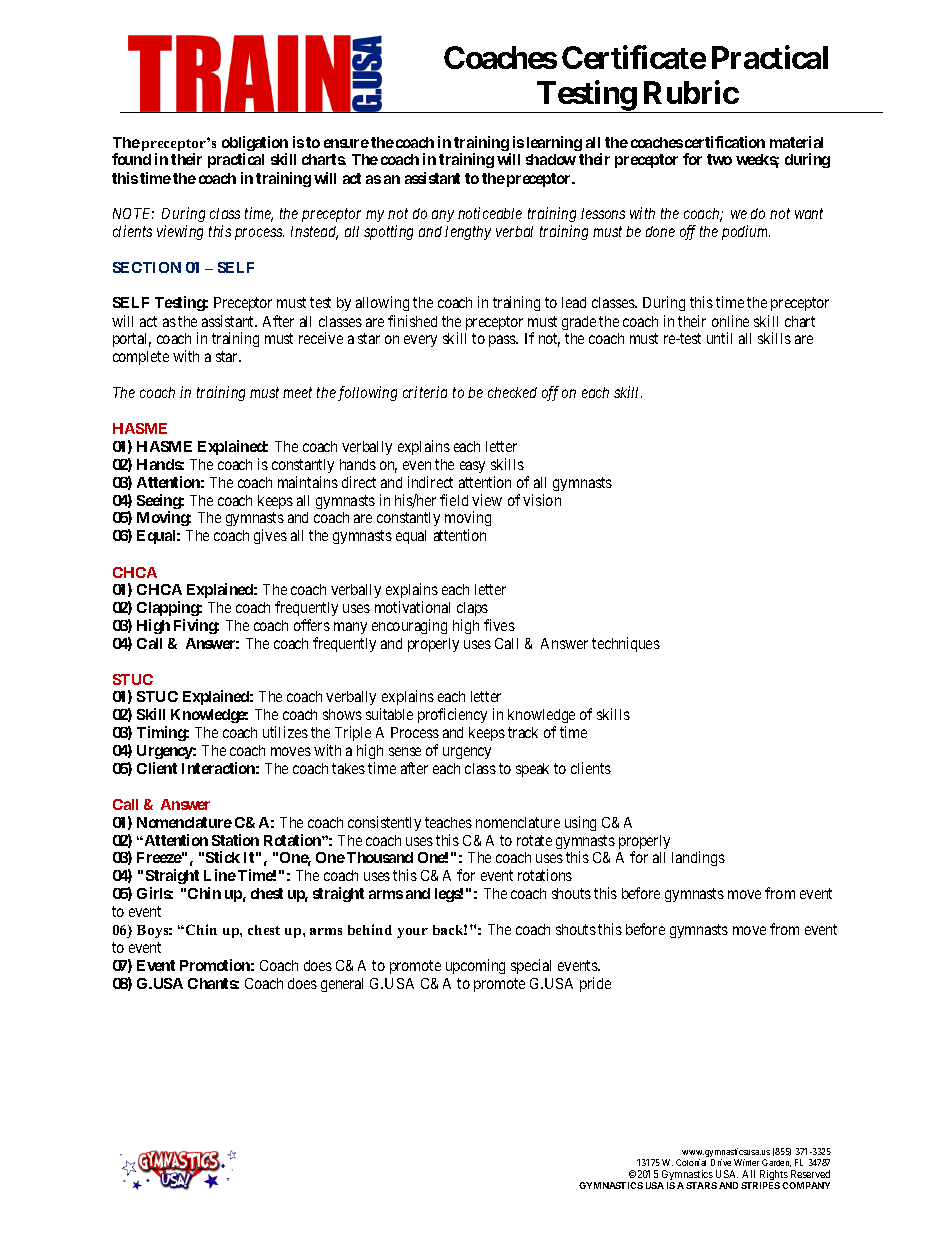 The width and height of the page is (952, 1233). What do you see at coordinates (255, 145) in the page?
I see `obligation` at bounding box center [255, 145].
